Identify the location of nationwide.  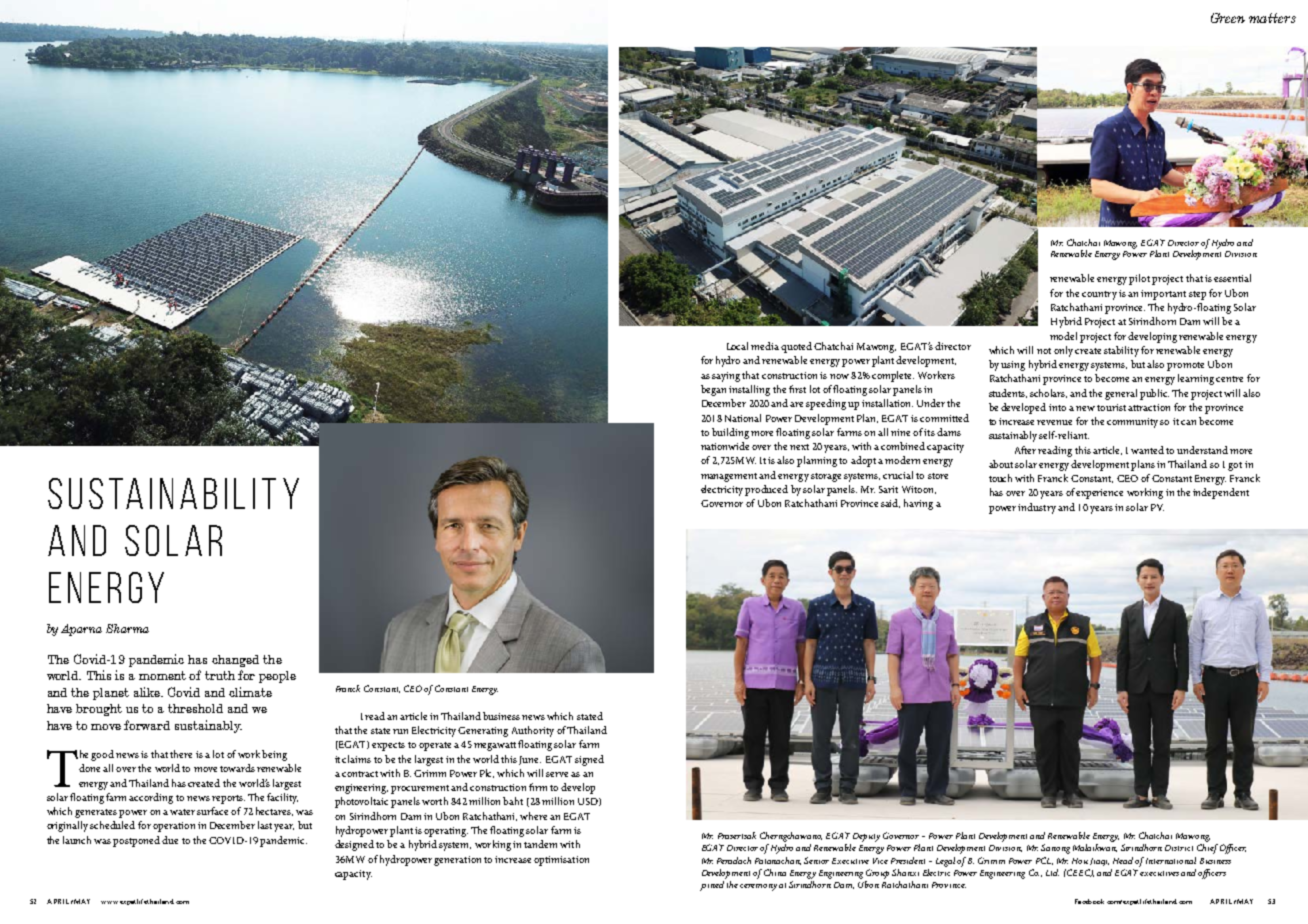
(725, 446).
